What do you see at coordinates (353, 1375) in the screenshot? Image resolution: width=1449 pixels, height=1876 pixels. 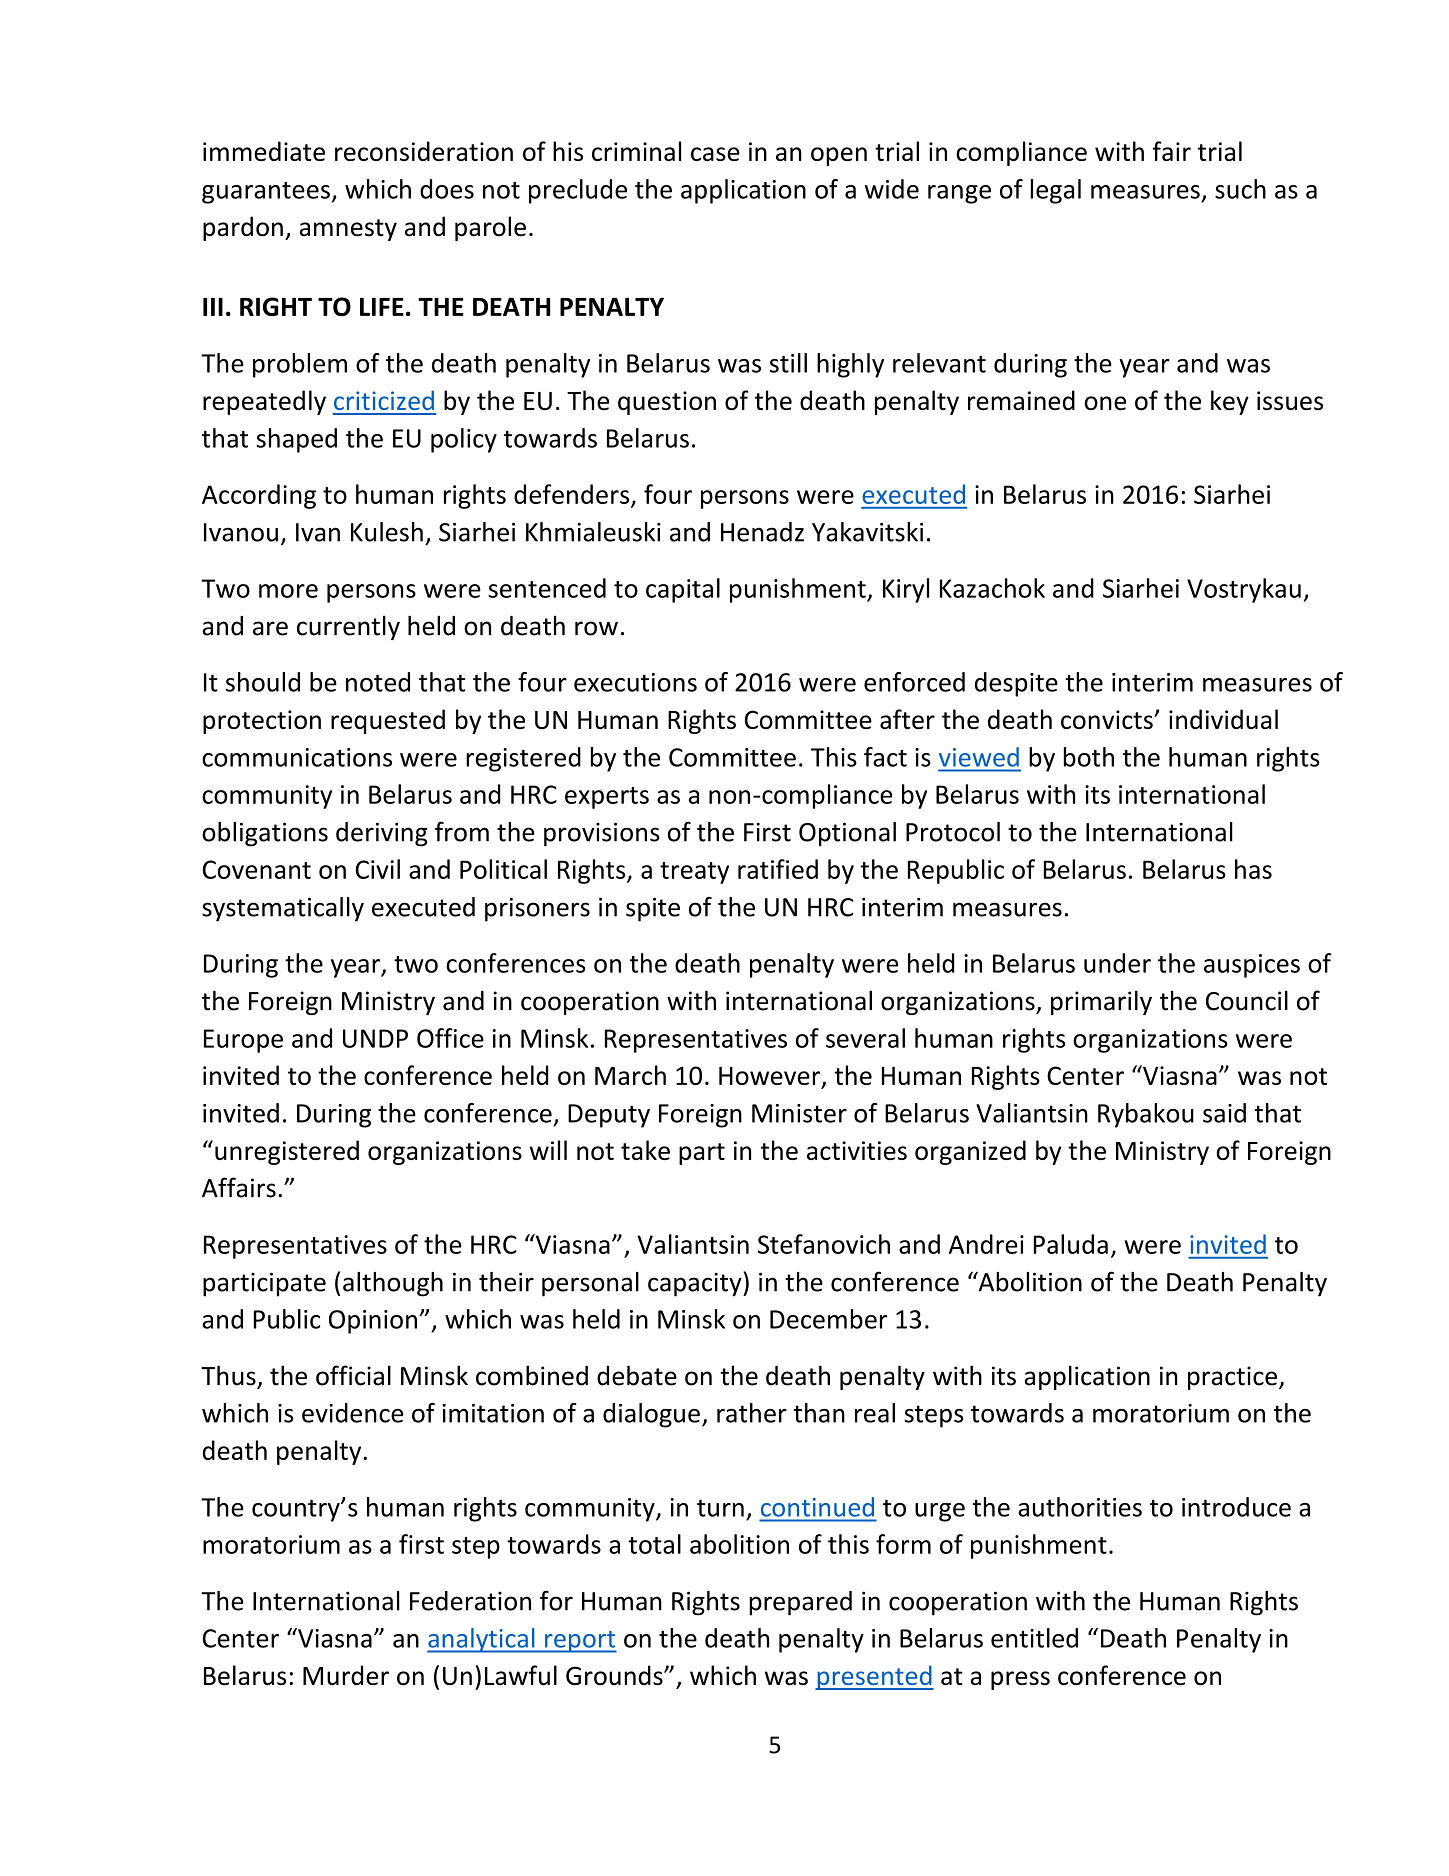 I see `official` at bounding box center [353, 1375].
